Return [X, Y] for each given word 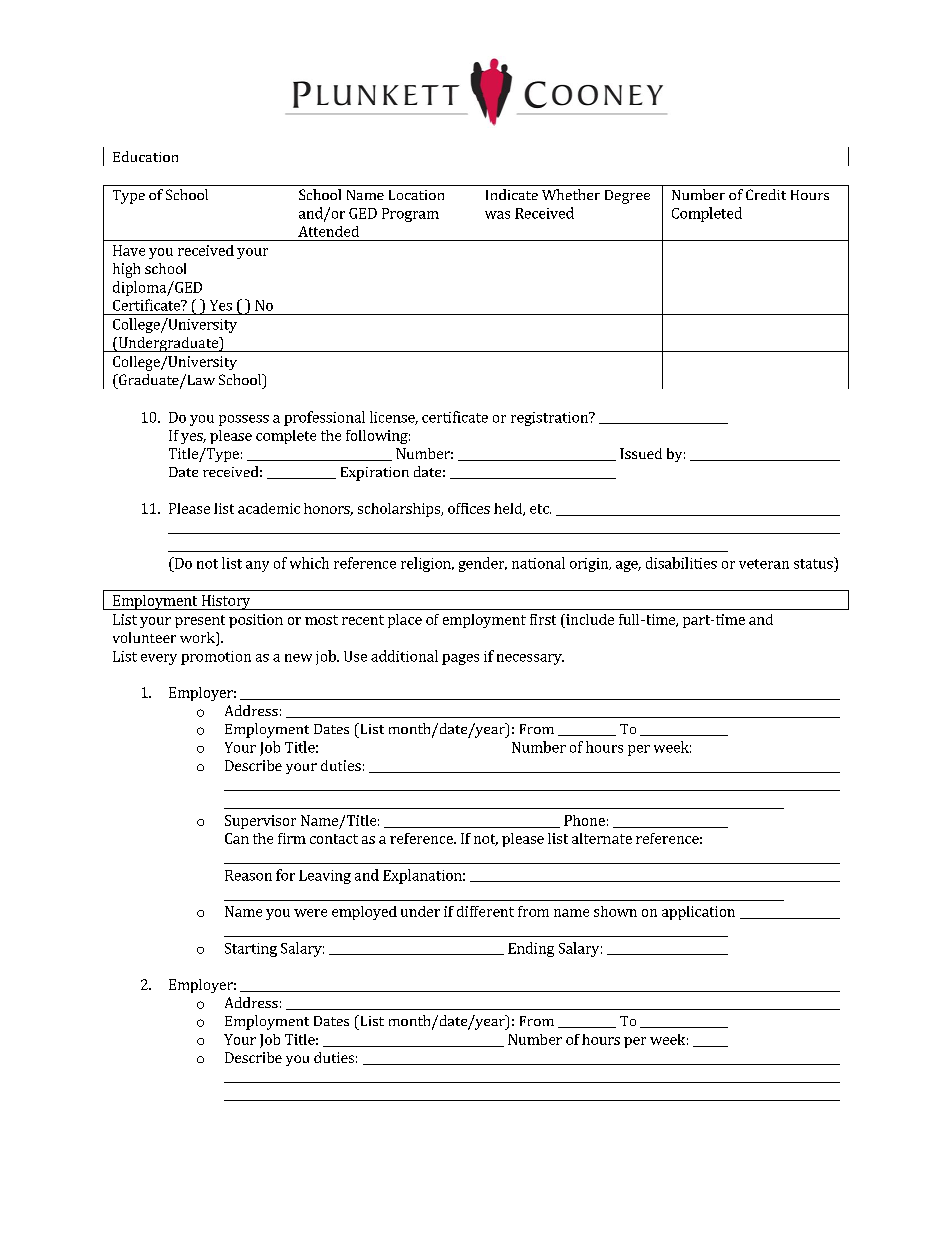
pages [460, 659]
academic [269, 508]
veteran [764, 564]
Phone [584, 820]
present [200, 621]
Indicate [512, 194]
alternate [602, 838]
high [126, 270]
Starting [251, 950]
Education [145, 156]
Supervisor [260, 822]
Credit [766, 194]
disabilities [681, 563]
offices [469, 508]
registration [550, 419]
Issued [641, 453]
